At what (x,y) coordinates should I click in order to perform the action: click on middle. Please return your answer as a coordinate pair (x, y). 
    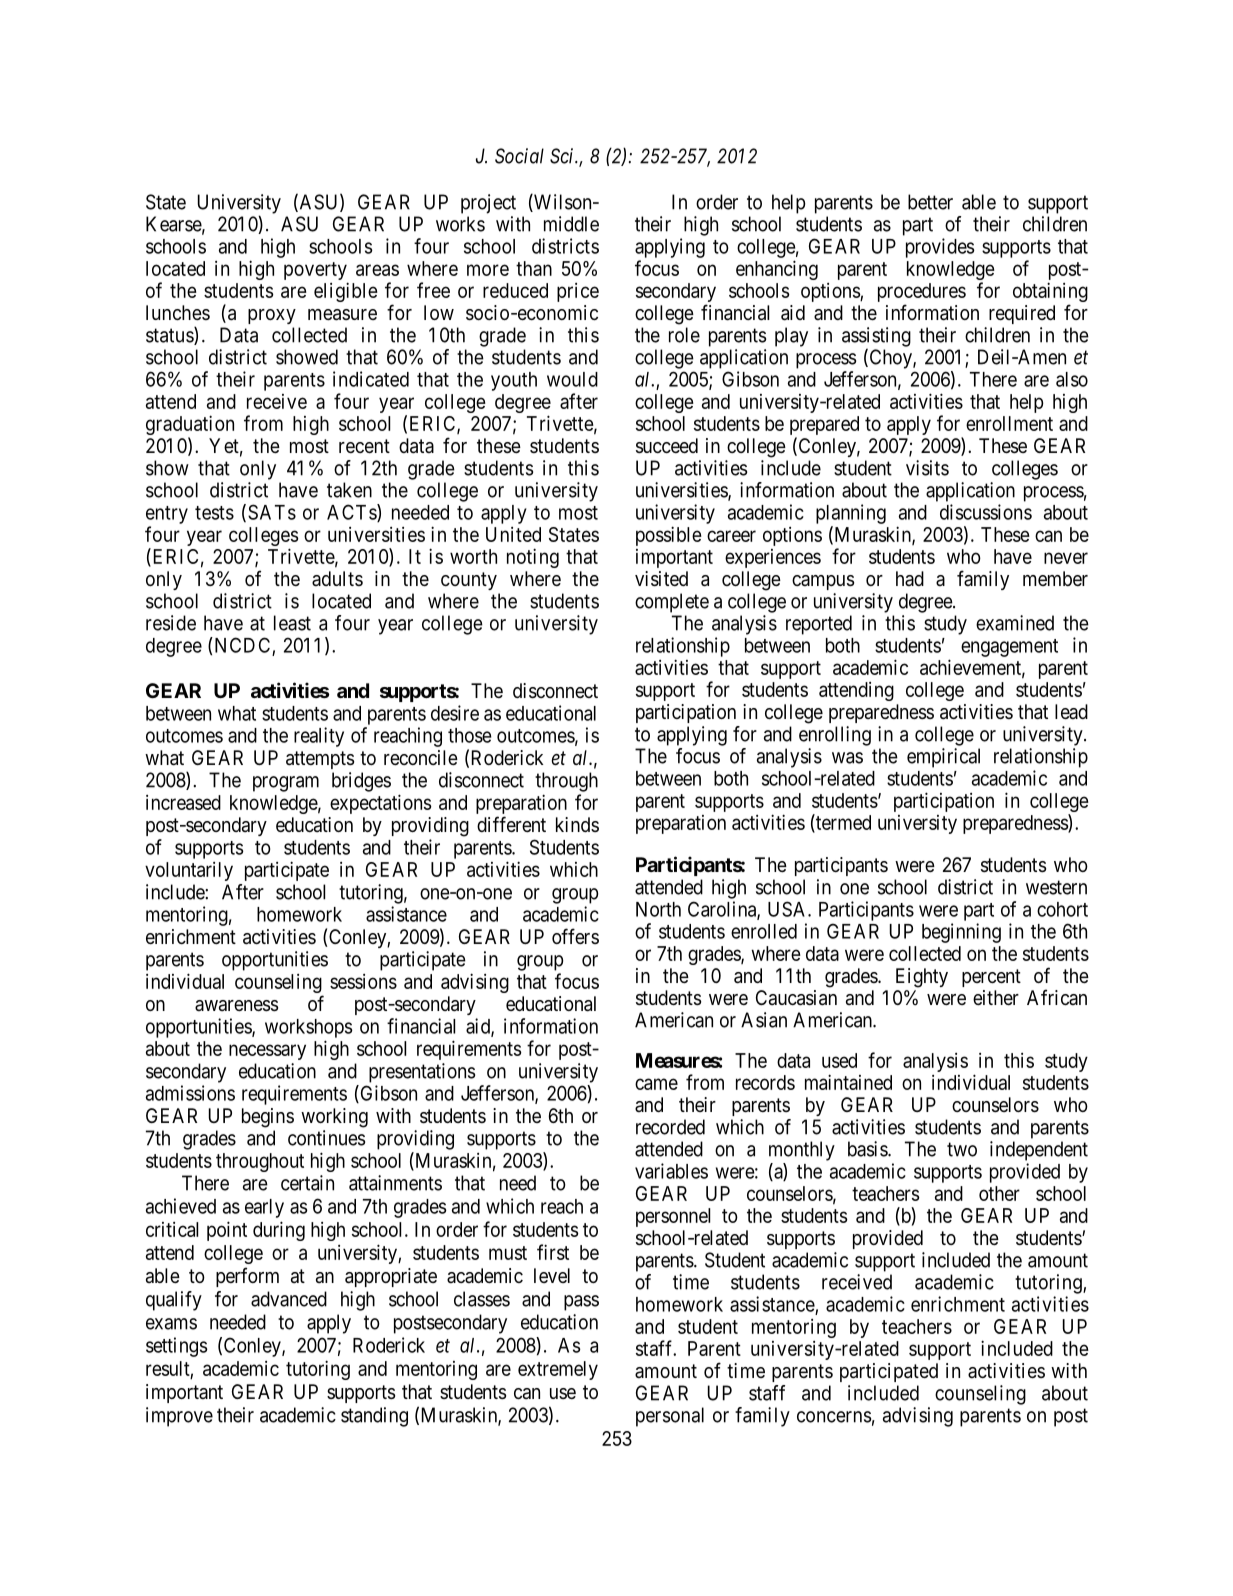
    Looking at the image, I should click on (571, 224).
